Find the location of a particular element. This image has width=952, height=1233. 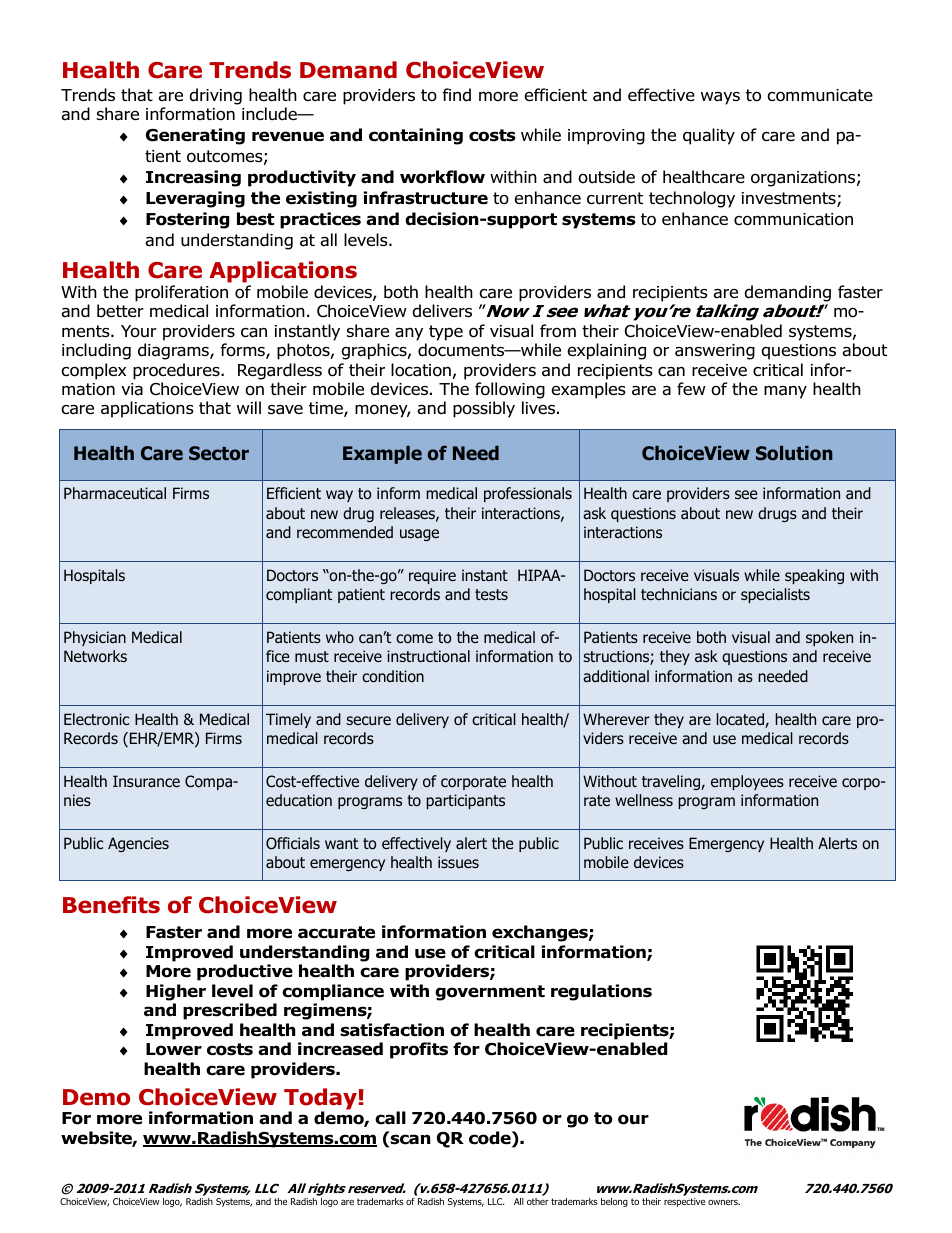

quality is located at coordinates (709, 136).
